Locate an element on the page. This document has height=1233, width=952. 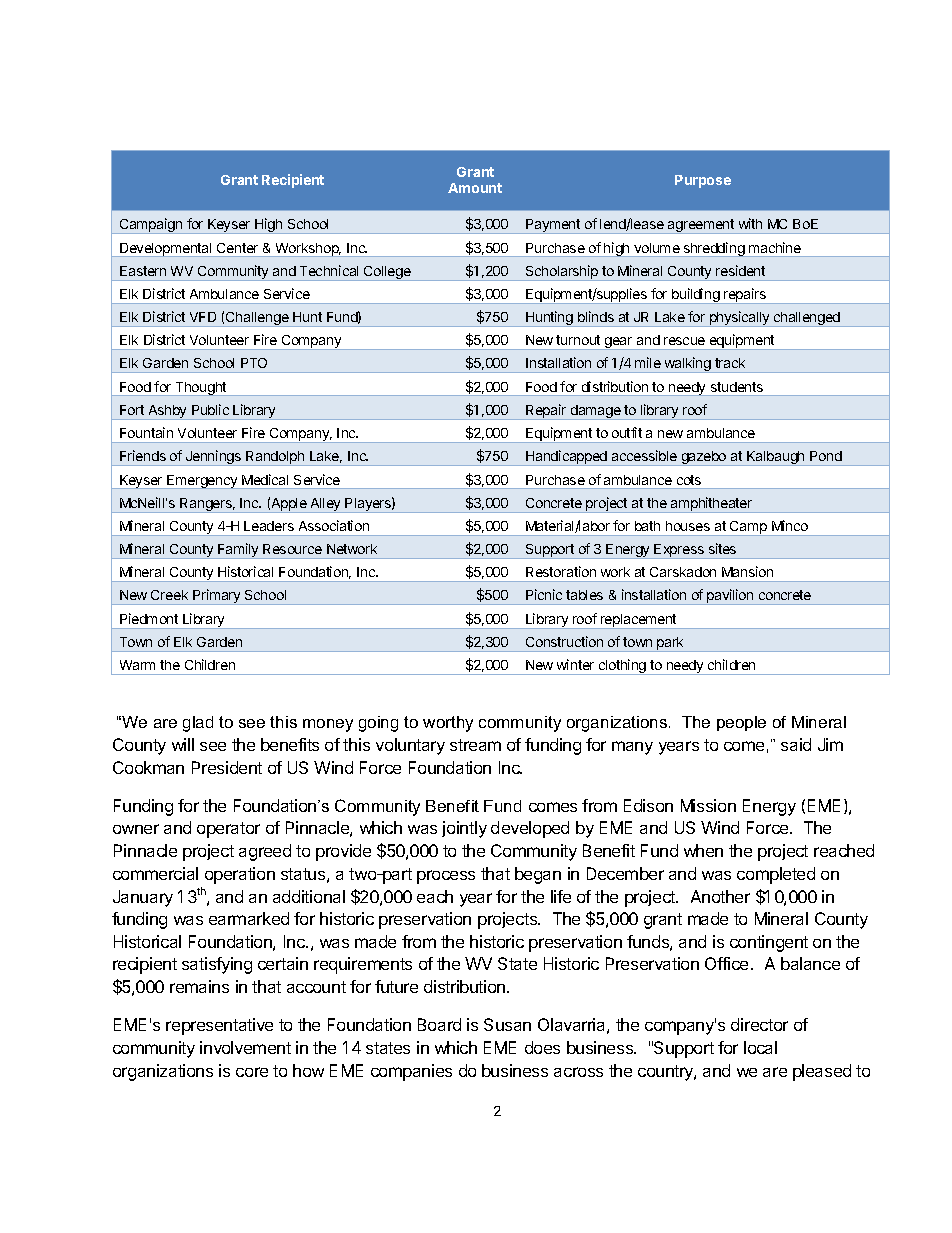
said is located at coordinates (796, 744).
